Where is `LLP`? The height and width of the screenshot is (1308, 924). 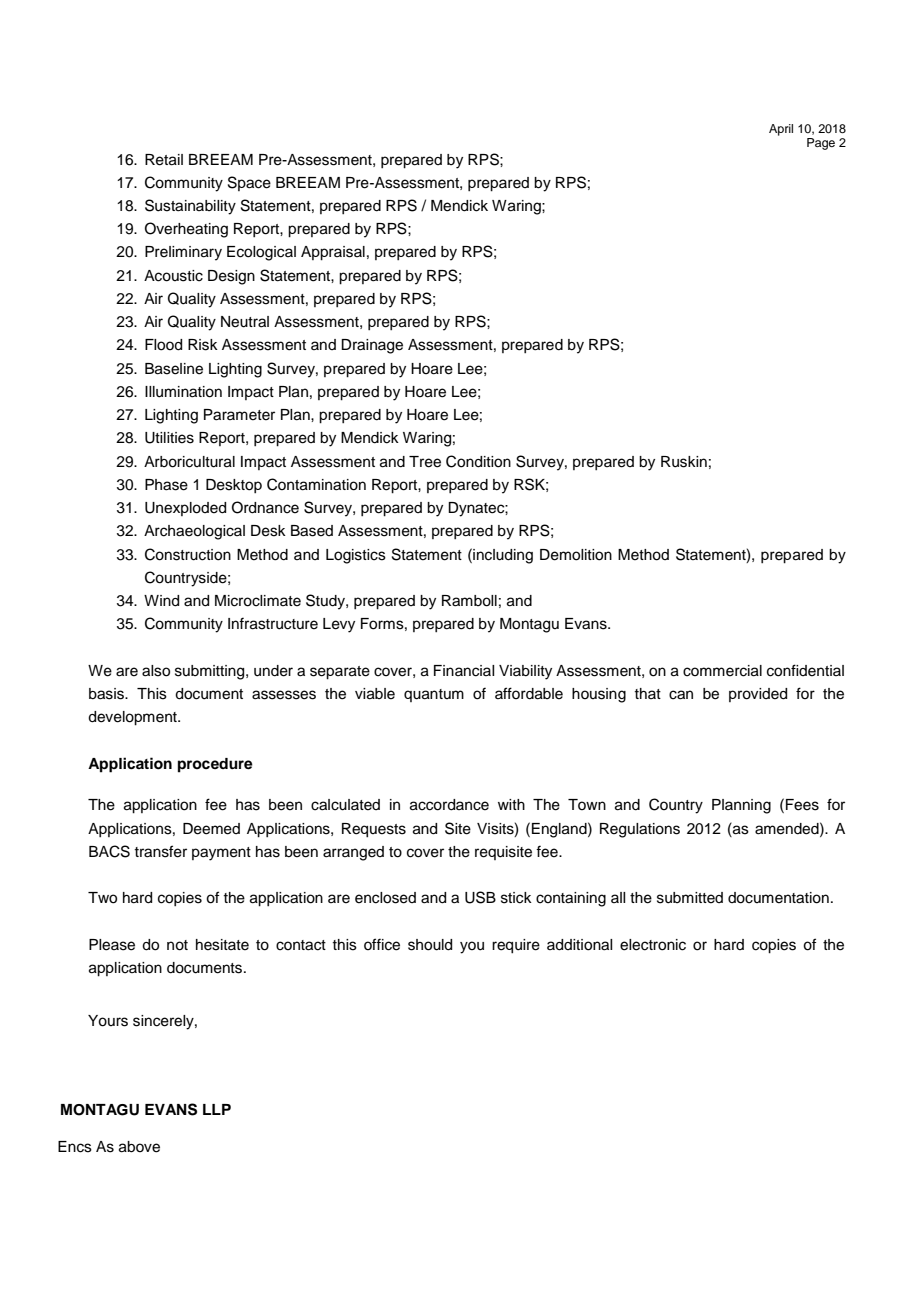
LLP is located at coordinates (217, 1109).
